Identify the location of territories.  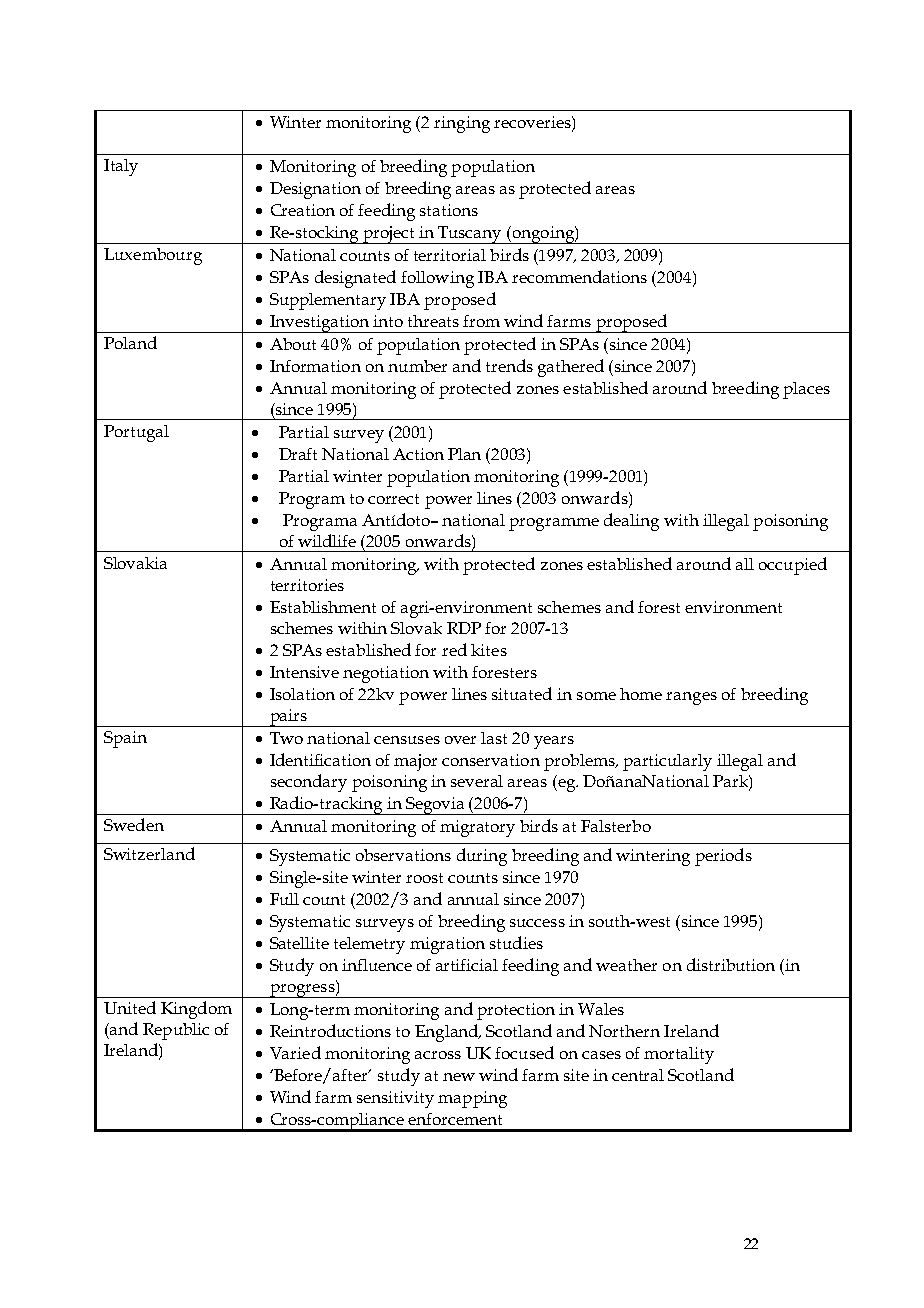
(307, 585).
